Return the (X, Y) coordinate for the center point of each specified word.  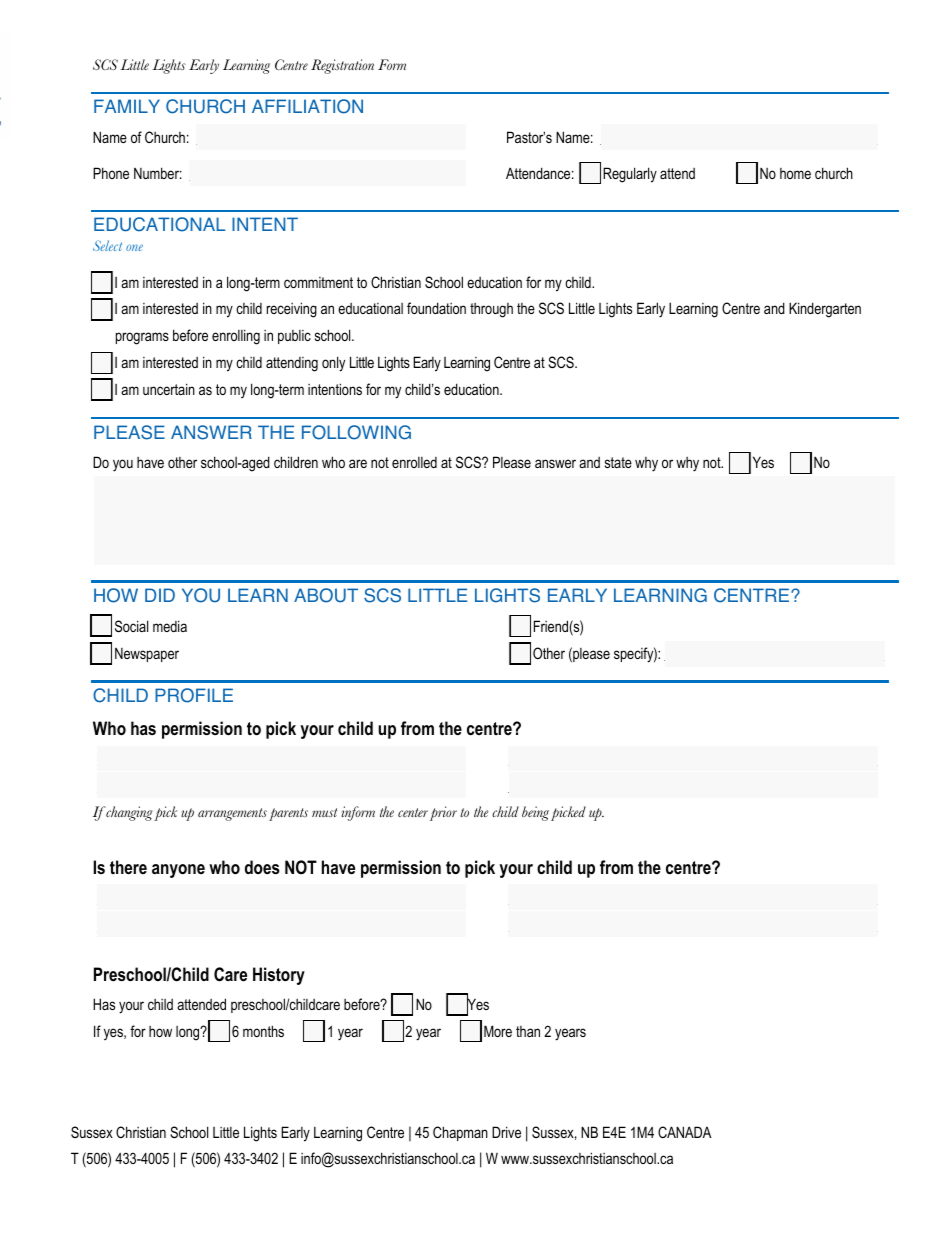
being (535, 813)
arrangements (232, 814)
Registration (342, 66)
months (263, 1031)
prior (443, 813)
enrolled (414, 462)
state (618, 462)
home (795, 173)
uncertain (169, 389)
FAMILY (127, 106)
